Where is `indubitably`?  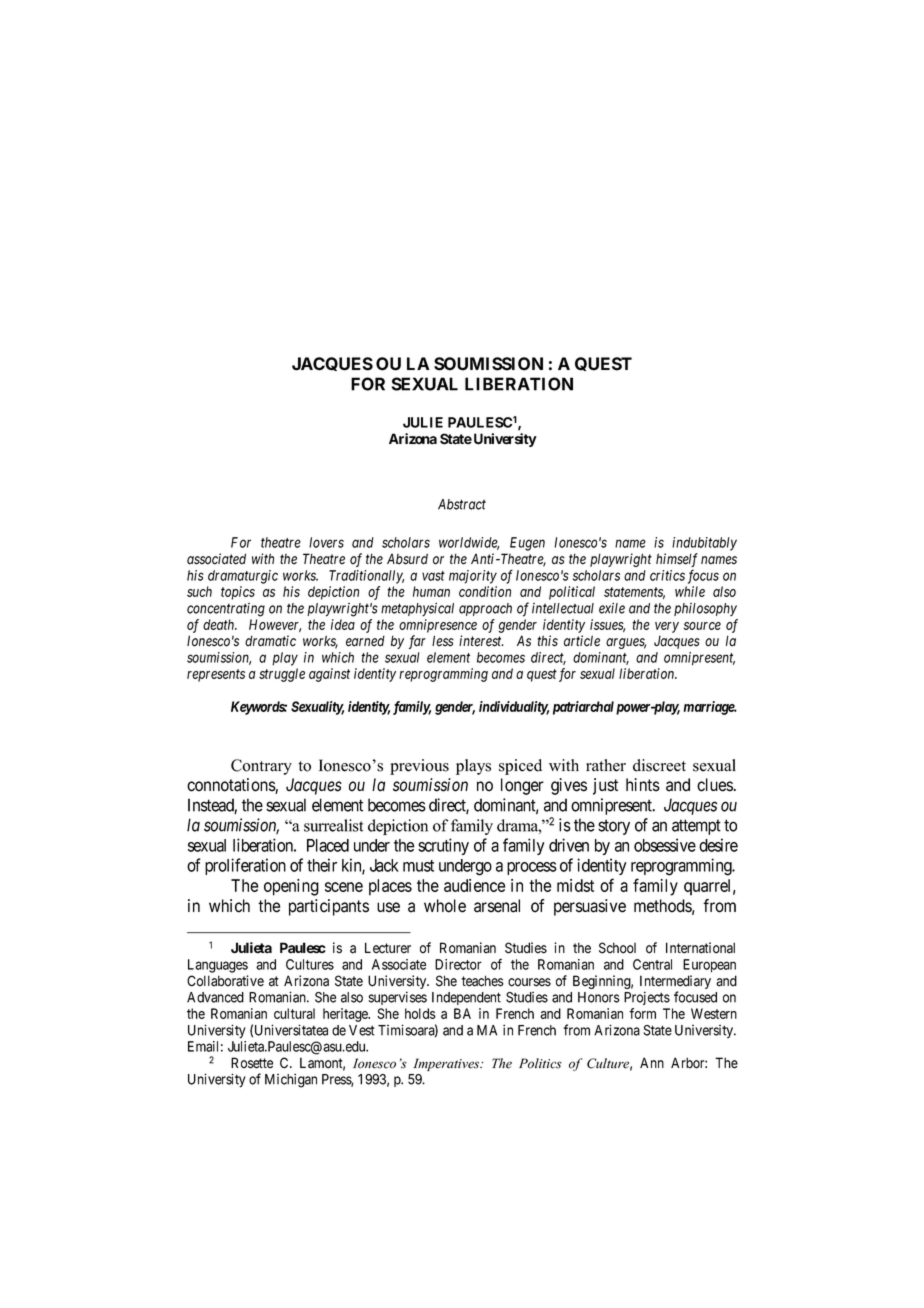 indubitably is located at coordinates (704, 544).
